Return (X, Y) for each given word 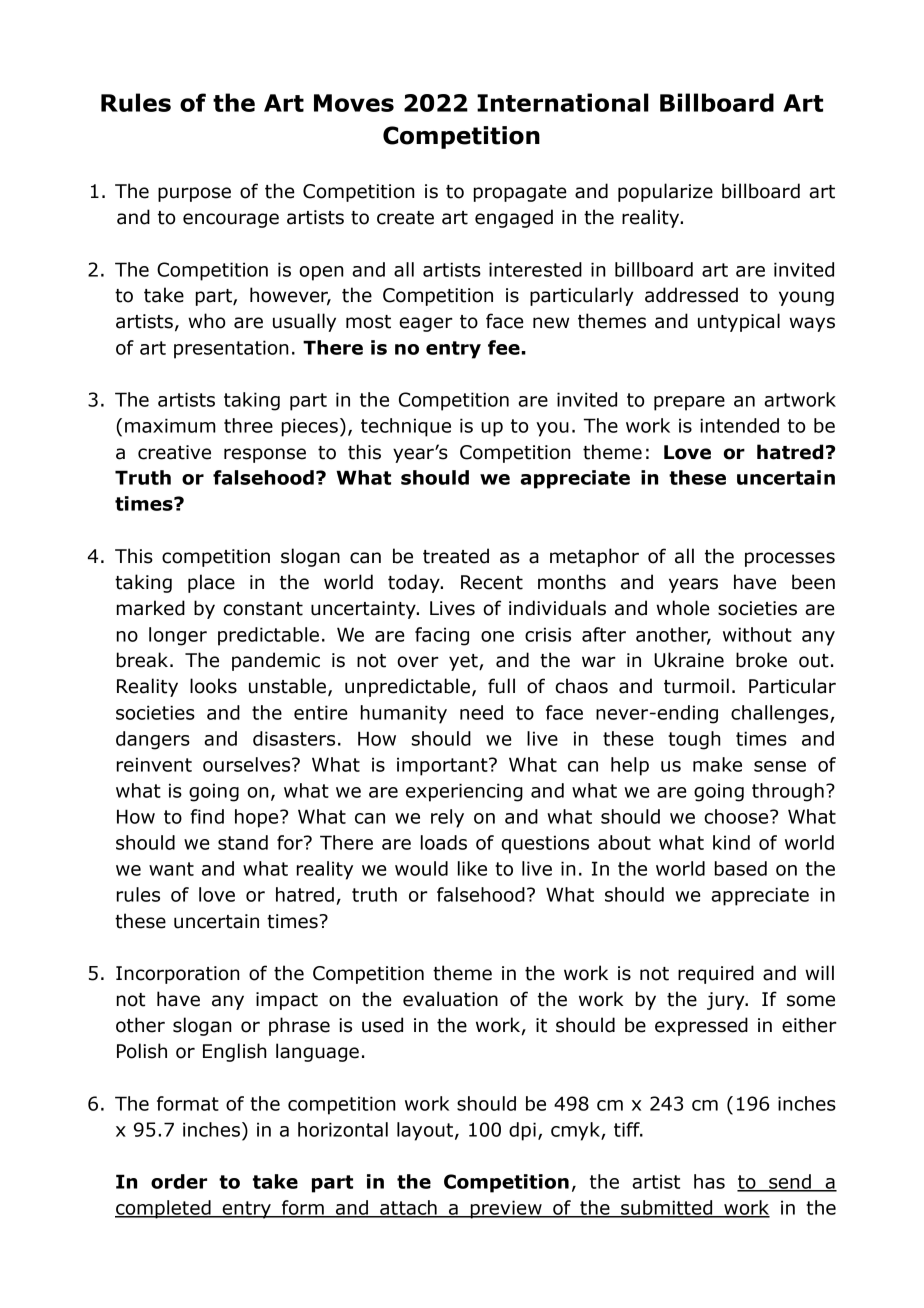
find (207, 816)
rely (447, 818)
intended (739, 425)
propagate (520, 193)
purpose (194, 194)
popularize (665, 192)
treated (456, 556)
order (179, 1181)
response (265, 455)
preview (506, 1209)
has (709, 1181)
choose (737, 816)
